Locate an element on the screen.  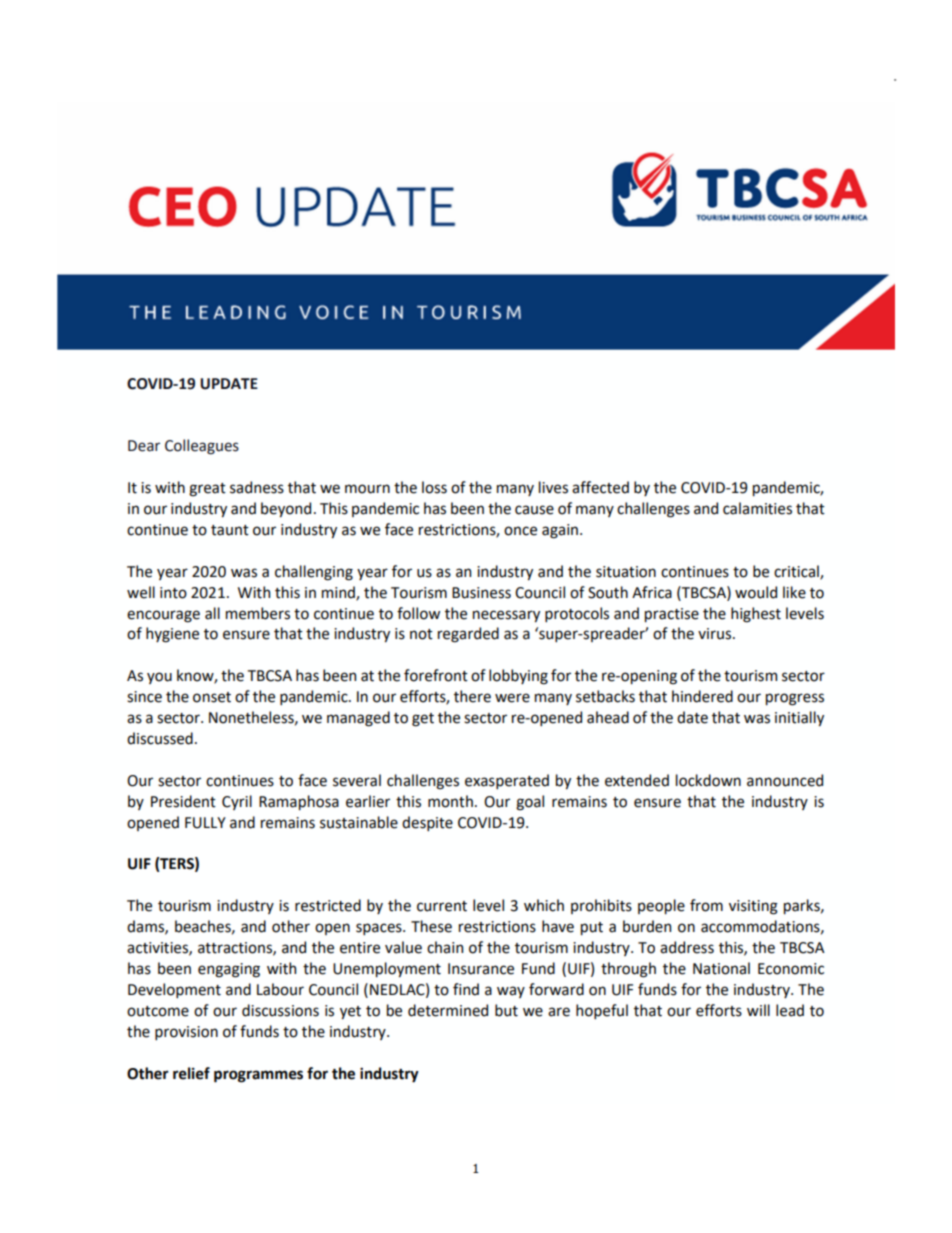
will is located at coordinates (758, 1010).
